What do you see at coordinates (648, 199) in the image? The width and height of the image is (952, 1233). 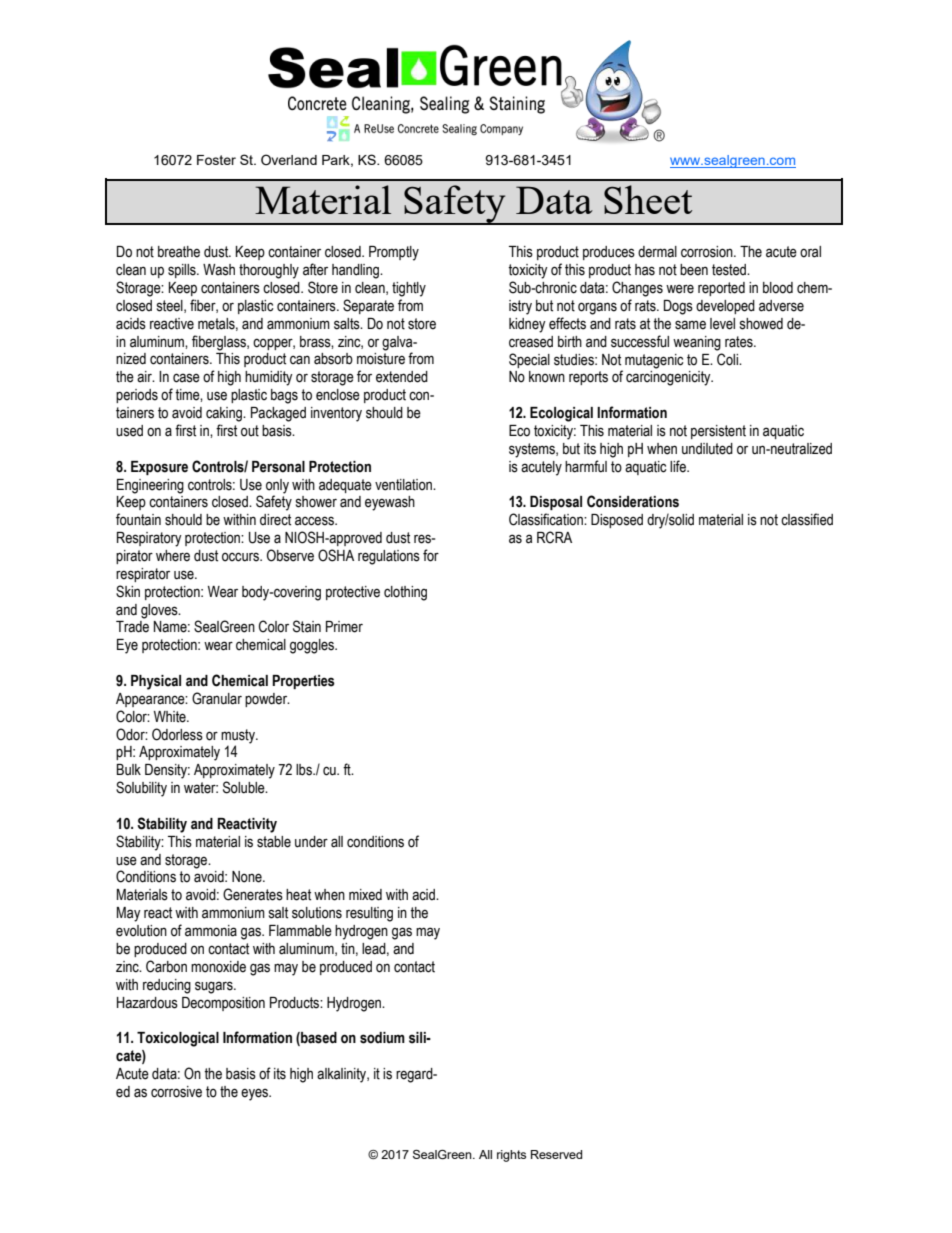 I see `Sheet` at bounding box center [648, 199].
